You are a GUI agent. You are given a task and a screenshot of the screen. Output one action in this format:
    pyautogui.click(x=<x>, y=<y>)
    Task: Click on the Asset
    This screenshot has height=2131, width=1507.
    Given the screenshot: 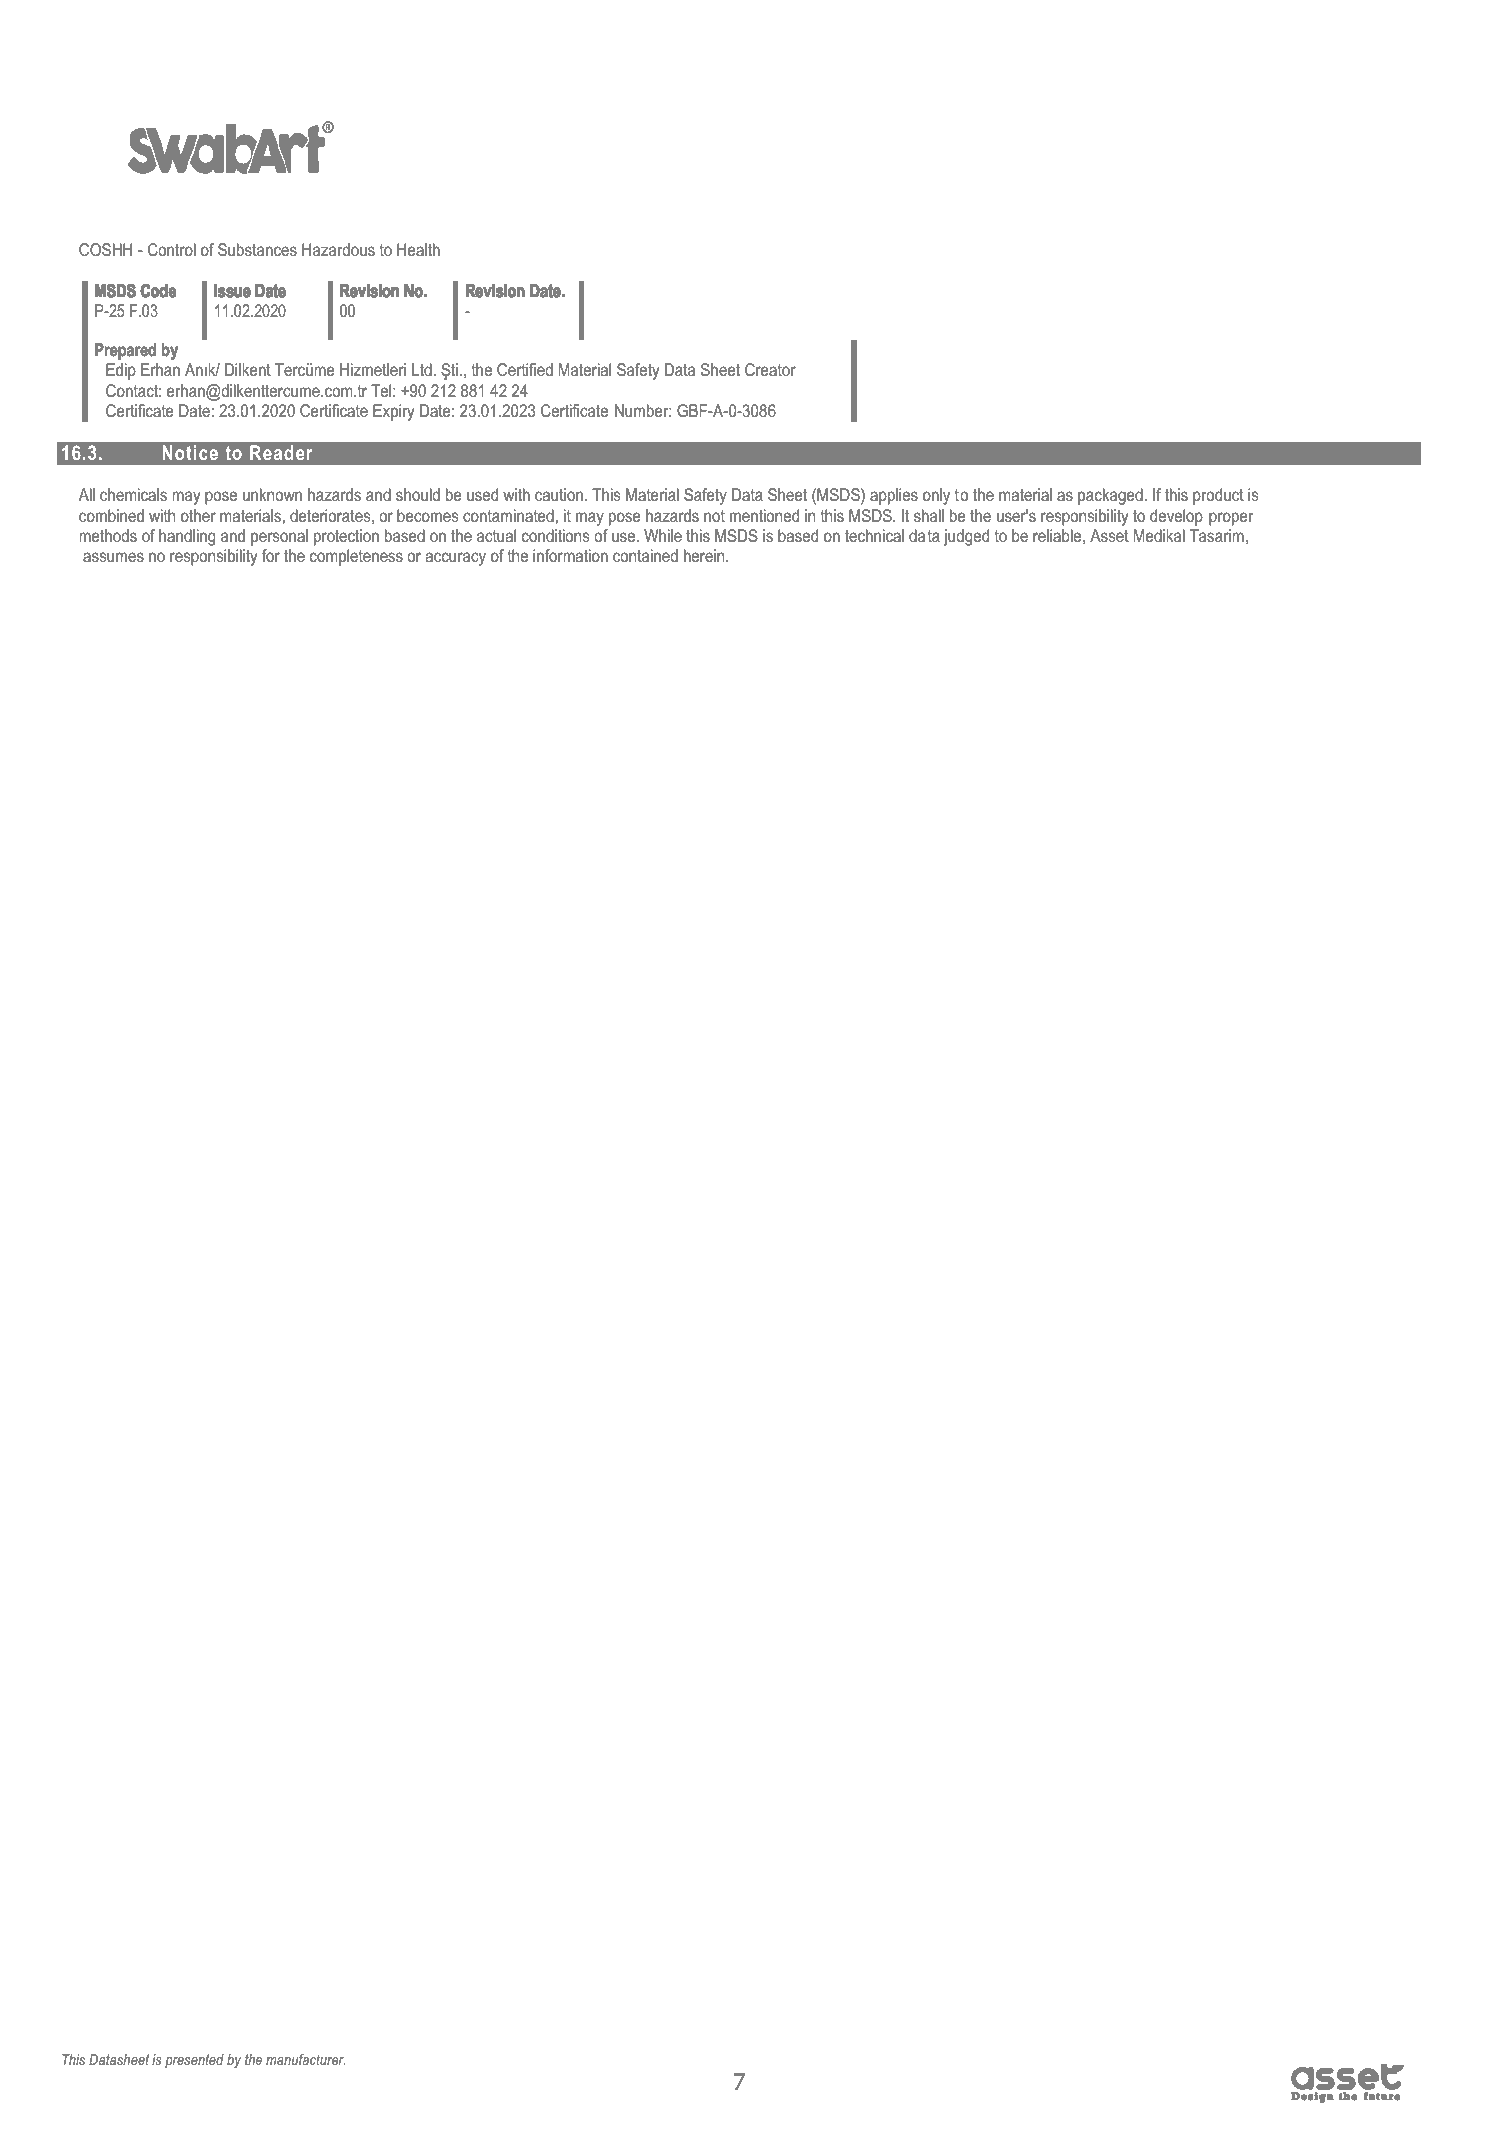 What is the action you would take?
    pyautogui.click(x=1109, y=535)
